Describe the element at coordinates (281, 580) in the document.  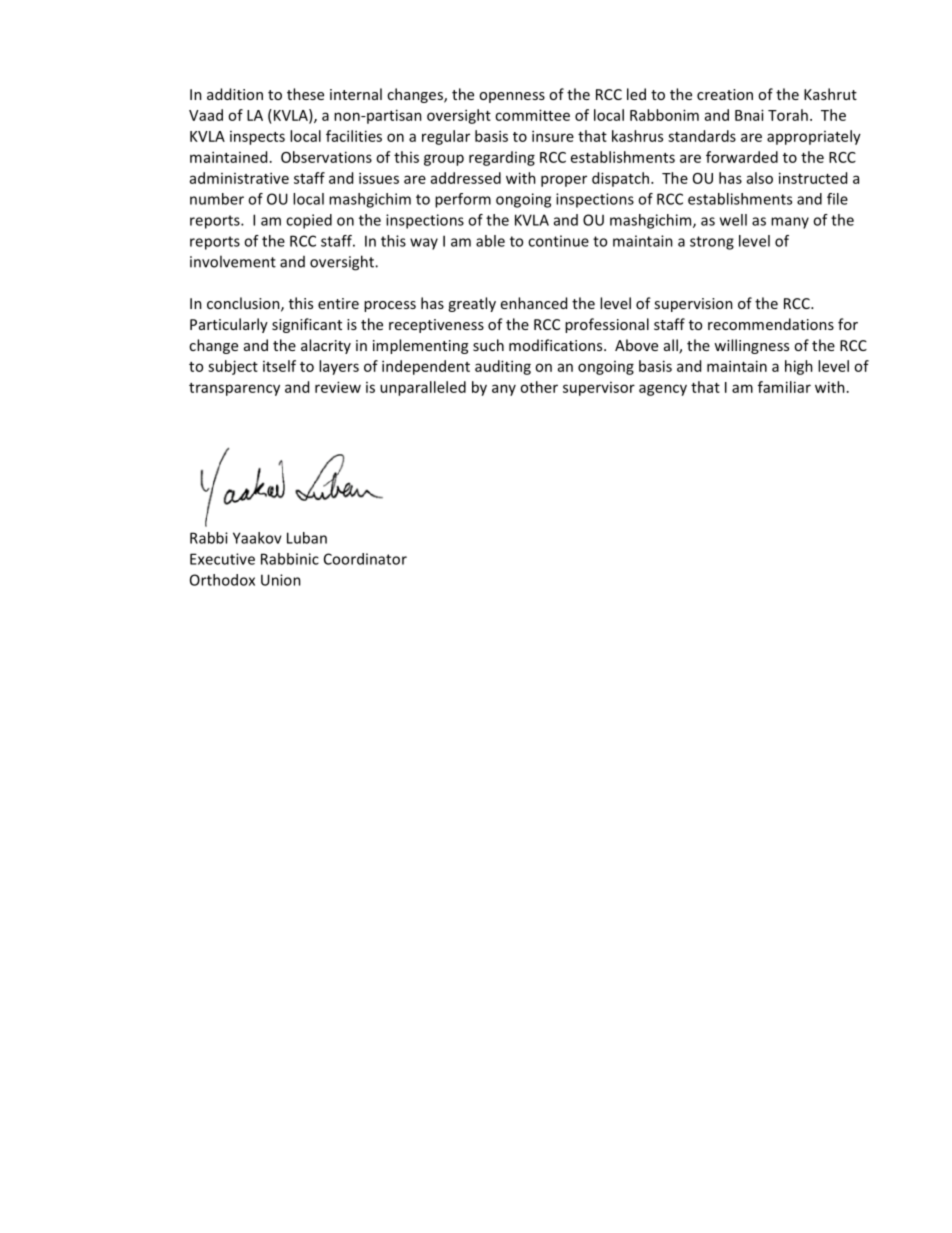
I see `Union` at that location.
